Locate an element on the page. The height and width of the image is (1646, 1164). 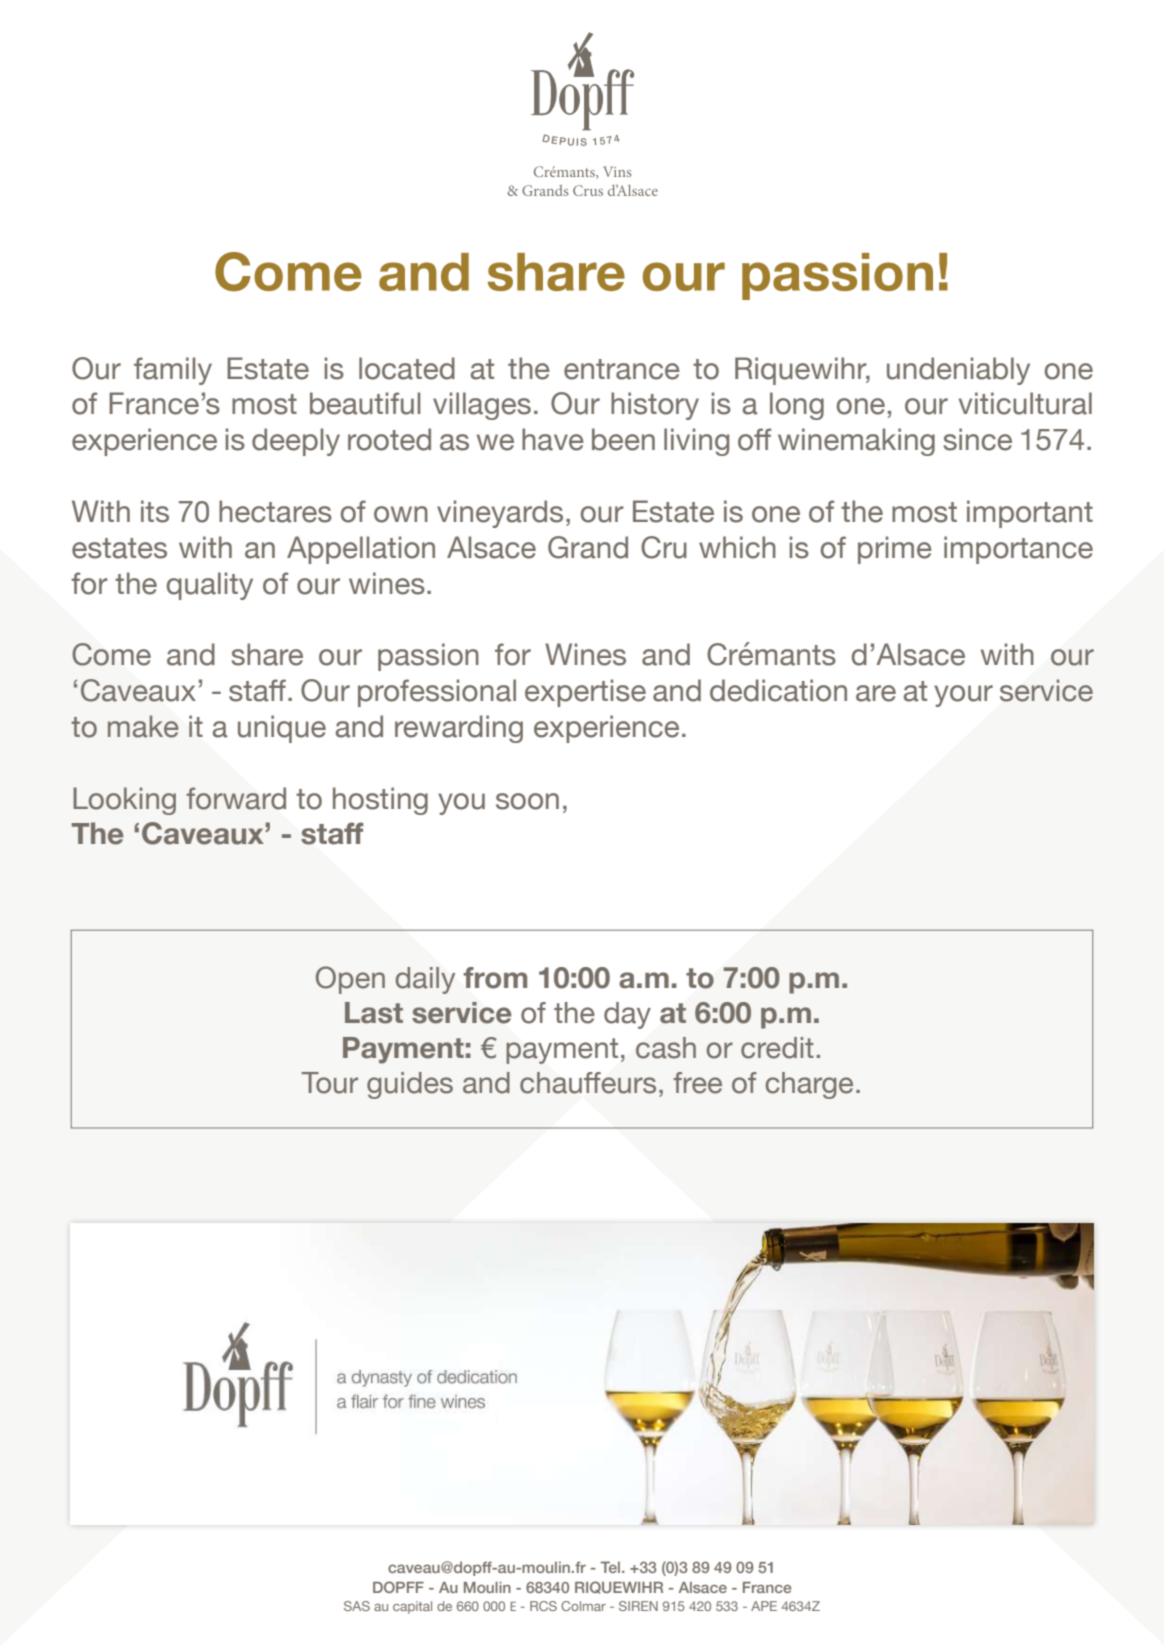
have is located at coordinates (553, 439).
